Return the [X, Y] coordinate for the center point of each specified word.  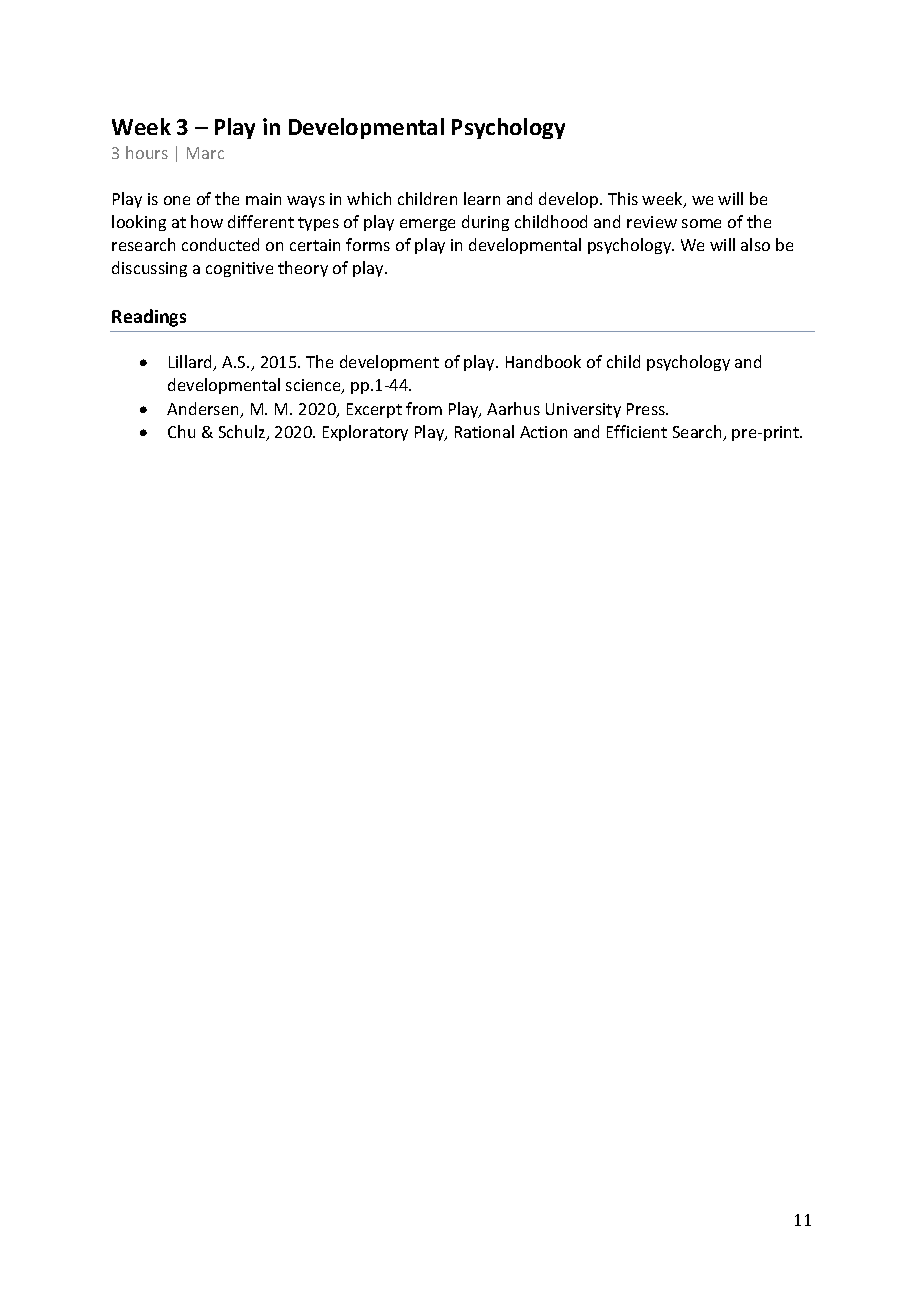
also [755, 244]
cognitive [239, 269]
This [623, 198]
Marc [205, 153]
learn [482, 198]
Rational [484, 431]
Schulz [243, 433]
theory [303, 269]
